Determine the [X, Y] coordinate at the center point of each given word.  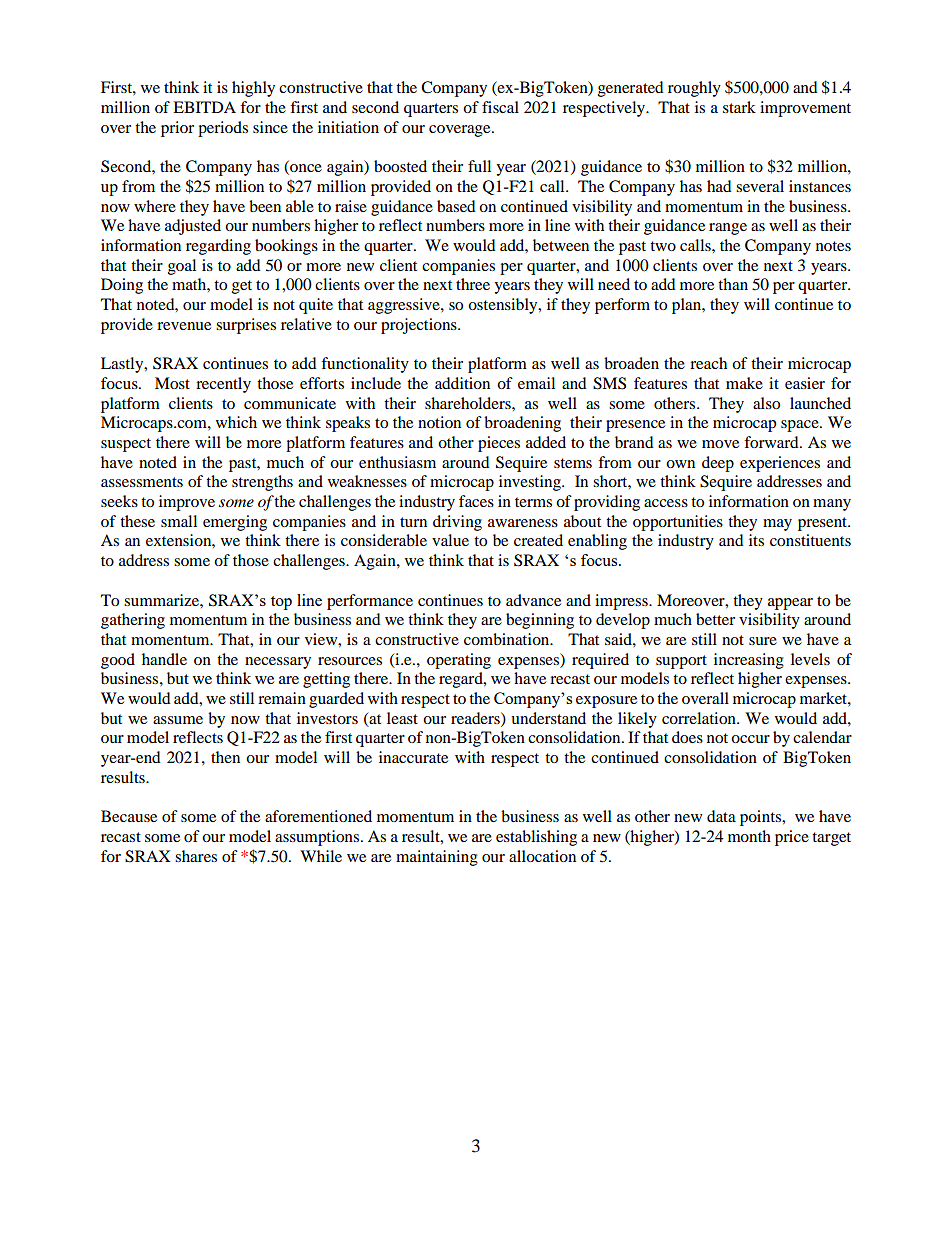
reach [708, 363]
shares [196, 856]
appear [790, 604]
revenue [184, 326]
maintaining [437, 858]
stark [739, 107]
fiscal [500, 107]
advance [533, 600]
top [281, 603]
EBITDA [204, 107]
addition [462, 383]
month [749, 836]
